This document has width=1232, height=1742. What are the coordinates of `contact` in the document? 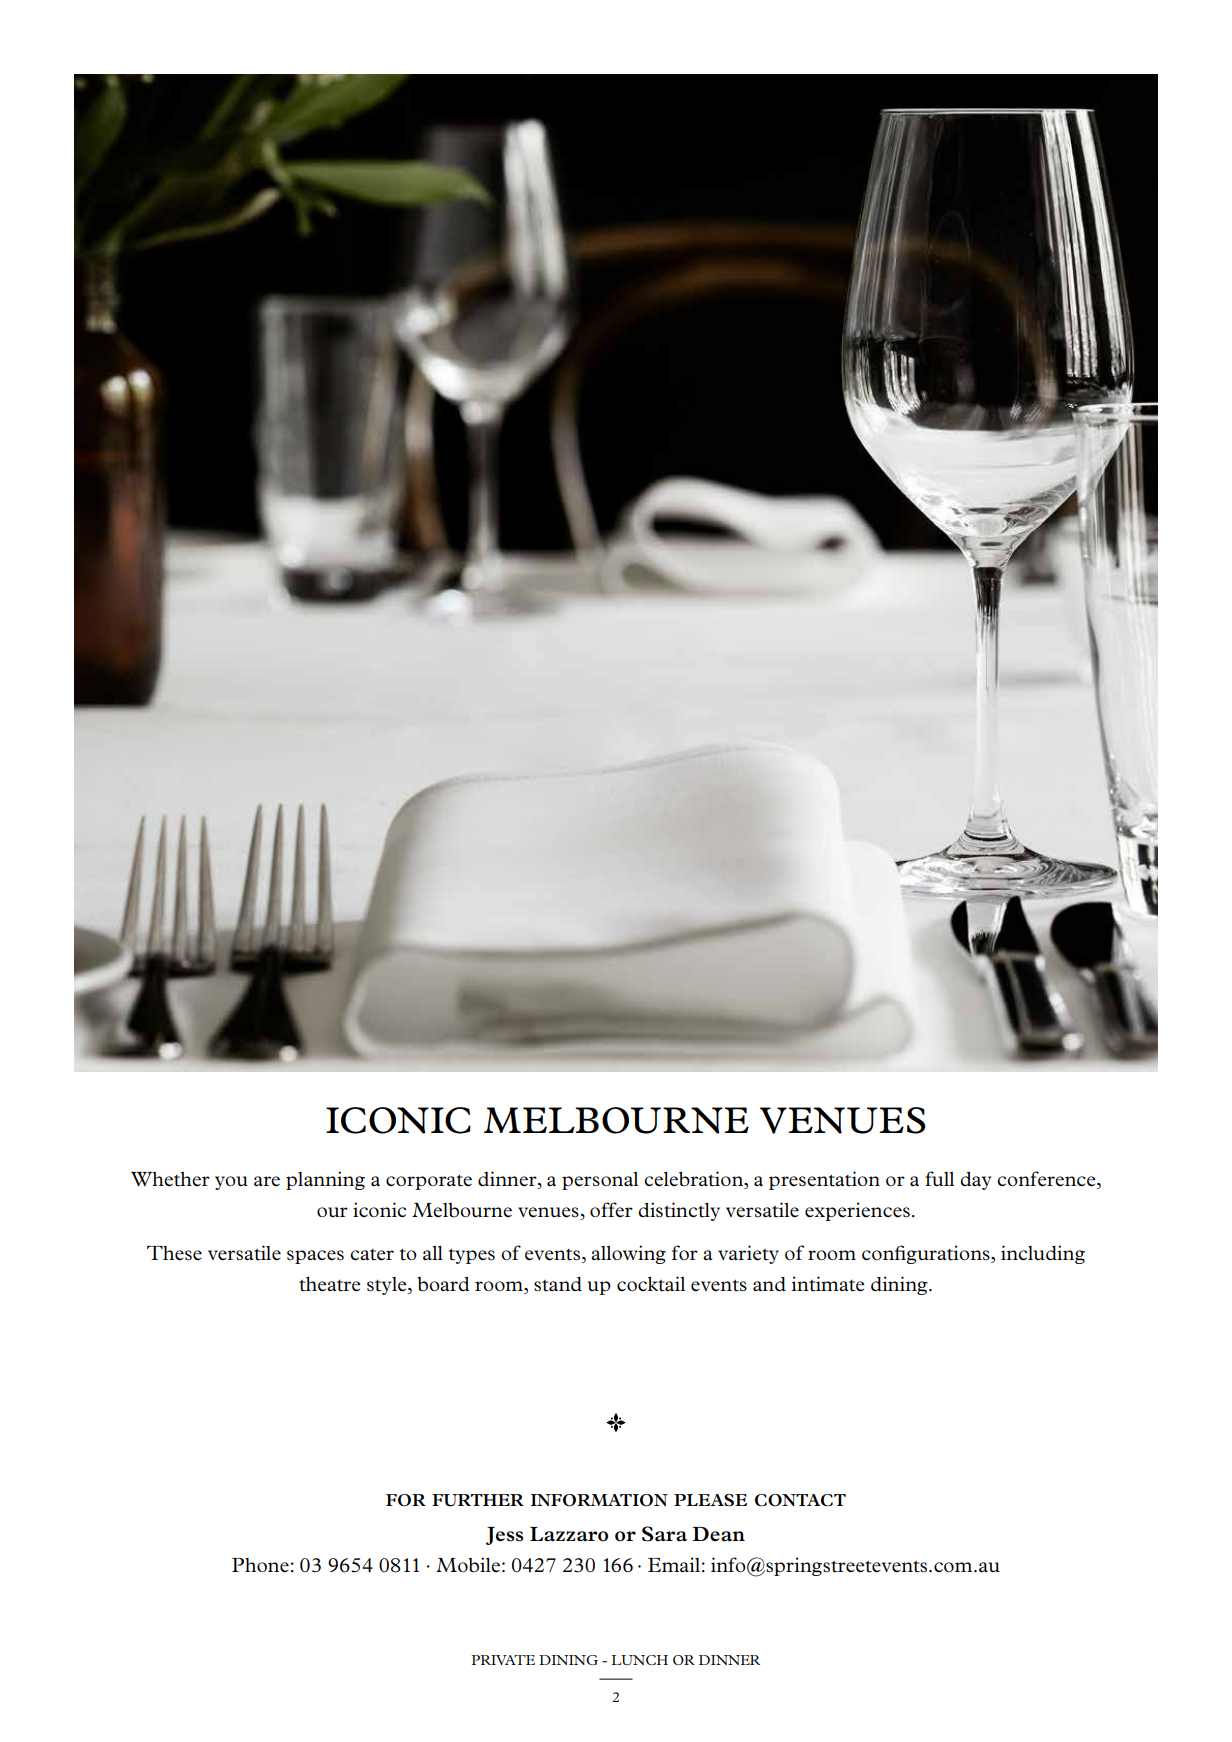 It's located at (800, 1500).
